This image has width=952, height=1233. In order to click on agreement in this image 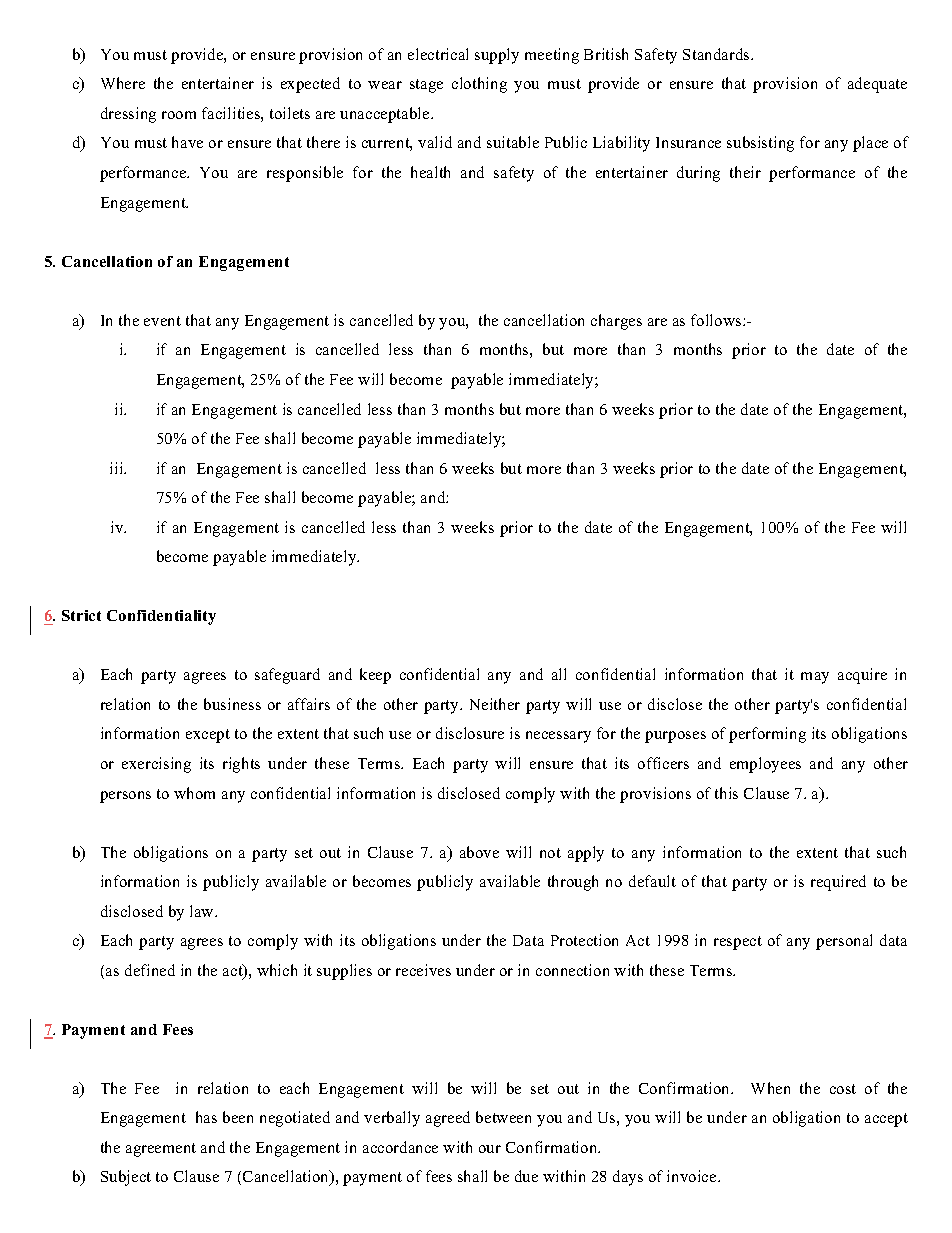, I will do `click(161, 1150)`.
